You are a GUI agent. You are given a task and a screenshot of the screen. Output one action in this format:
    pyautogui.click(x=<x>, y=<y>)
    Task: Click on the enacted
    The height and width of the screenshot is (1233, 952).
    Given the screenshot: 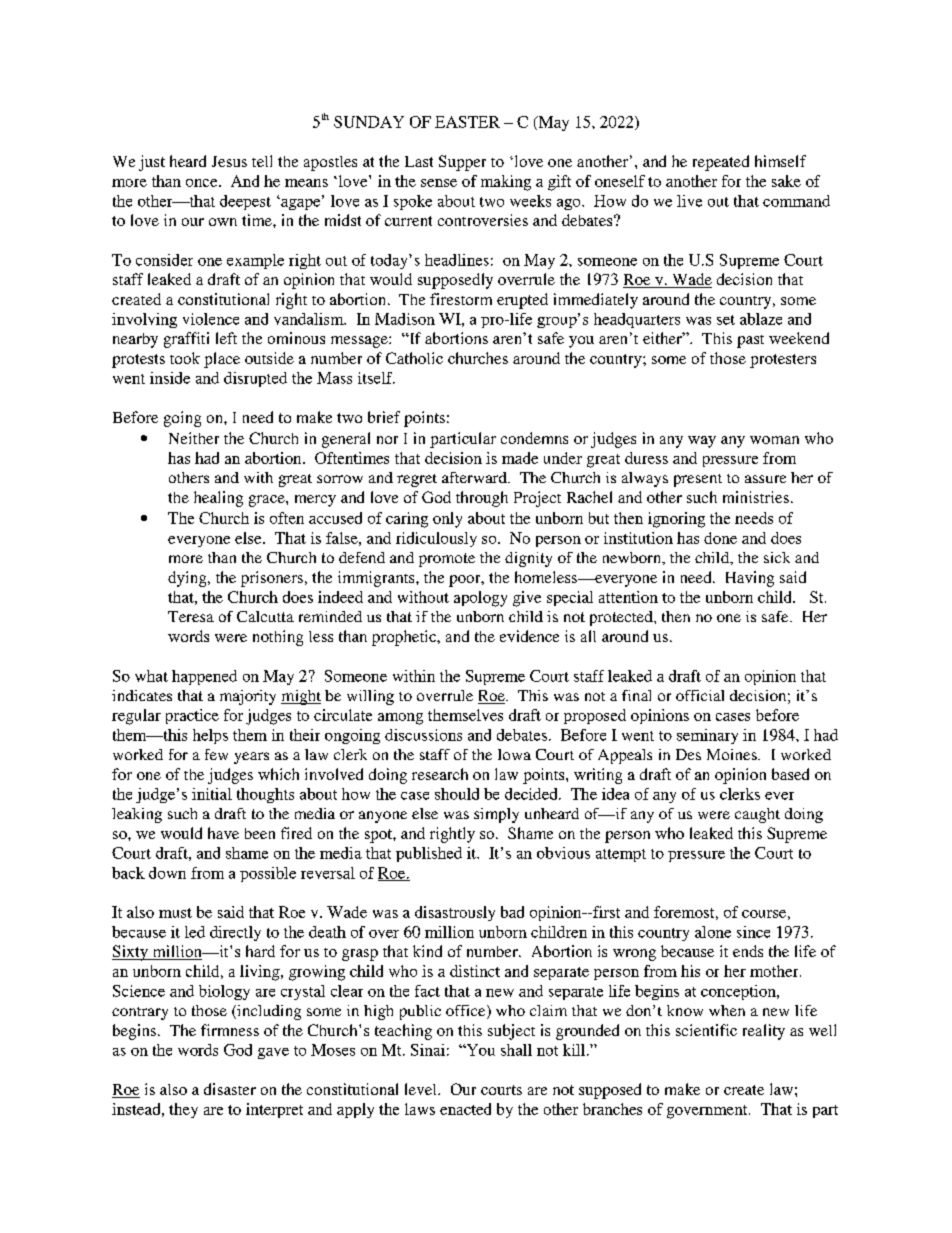 What is the action you would take?
    pyautogui.click(x=465, y=1109)
